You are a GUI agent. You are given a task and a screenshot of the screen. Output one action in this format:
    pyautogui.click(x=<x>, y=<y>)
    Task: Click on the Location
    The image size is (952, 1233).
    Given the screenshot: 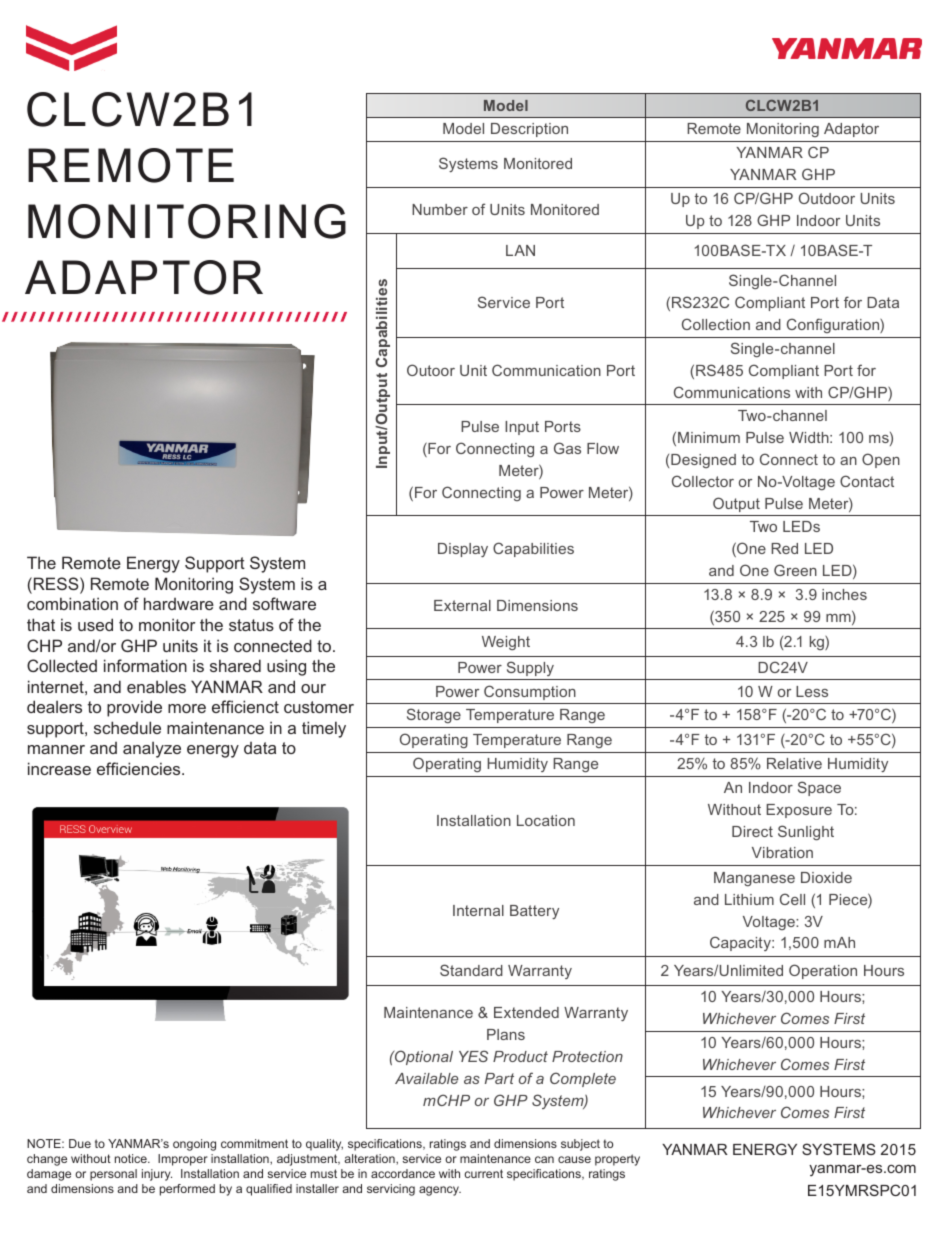 What is the action you would take?
    pyautogui.click(x=546, y=820)
